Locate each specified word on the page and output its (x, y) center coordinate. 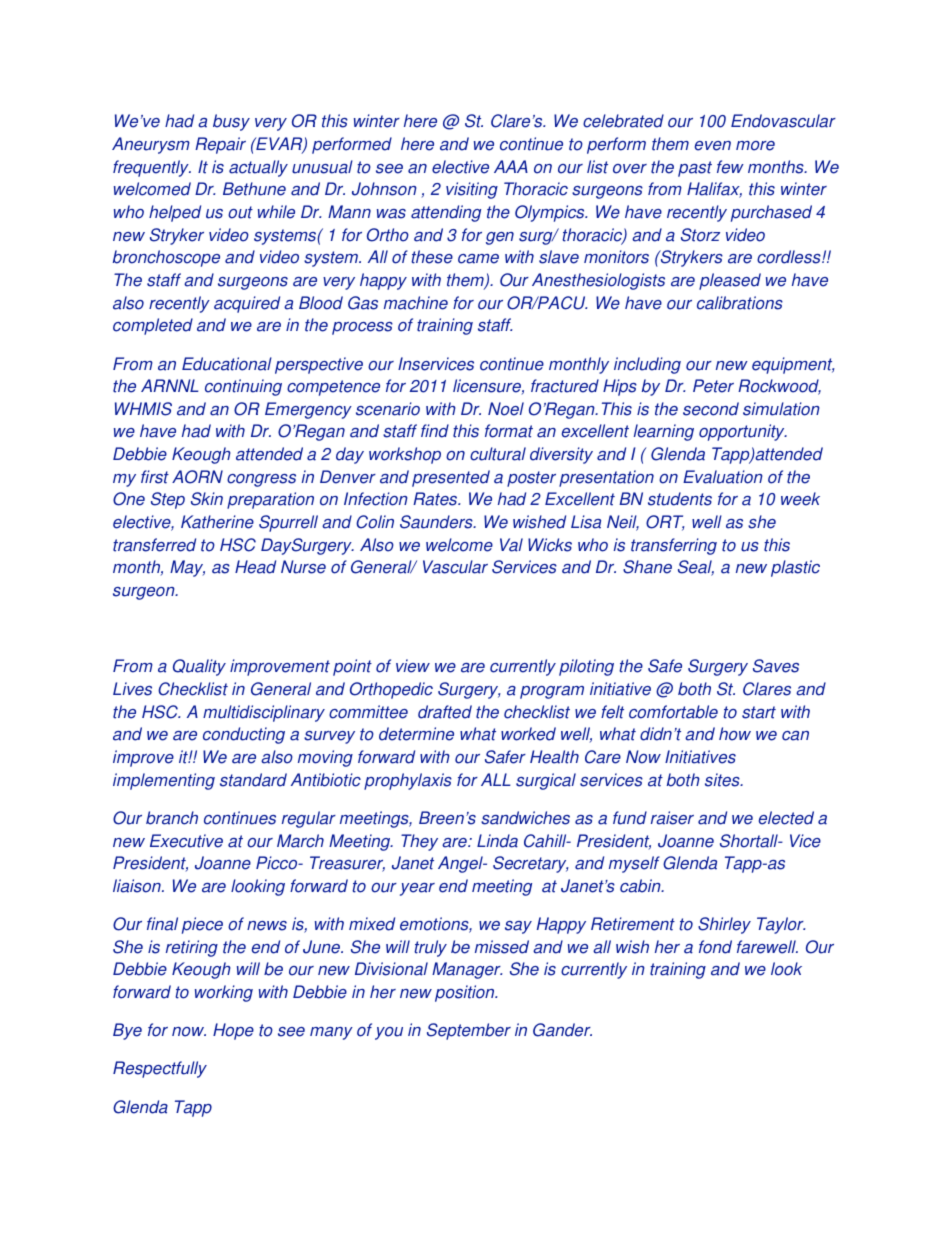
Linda (497, 841)
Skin (207, 499)
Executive (186, 841)
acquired (247, 304)
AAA (511, 166)
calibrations (740, 303)
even (713, 146)
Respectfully (160, 1069)
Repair (220, 145)
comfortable (673, 712)
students (680, 499)
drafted (445, 712)
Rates (436, 499)
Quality (199, 667)
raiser (672, 818)
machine (416, 303)
